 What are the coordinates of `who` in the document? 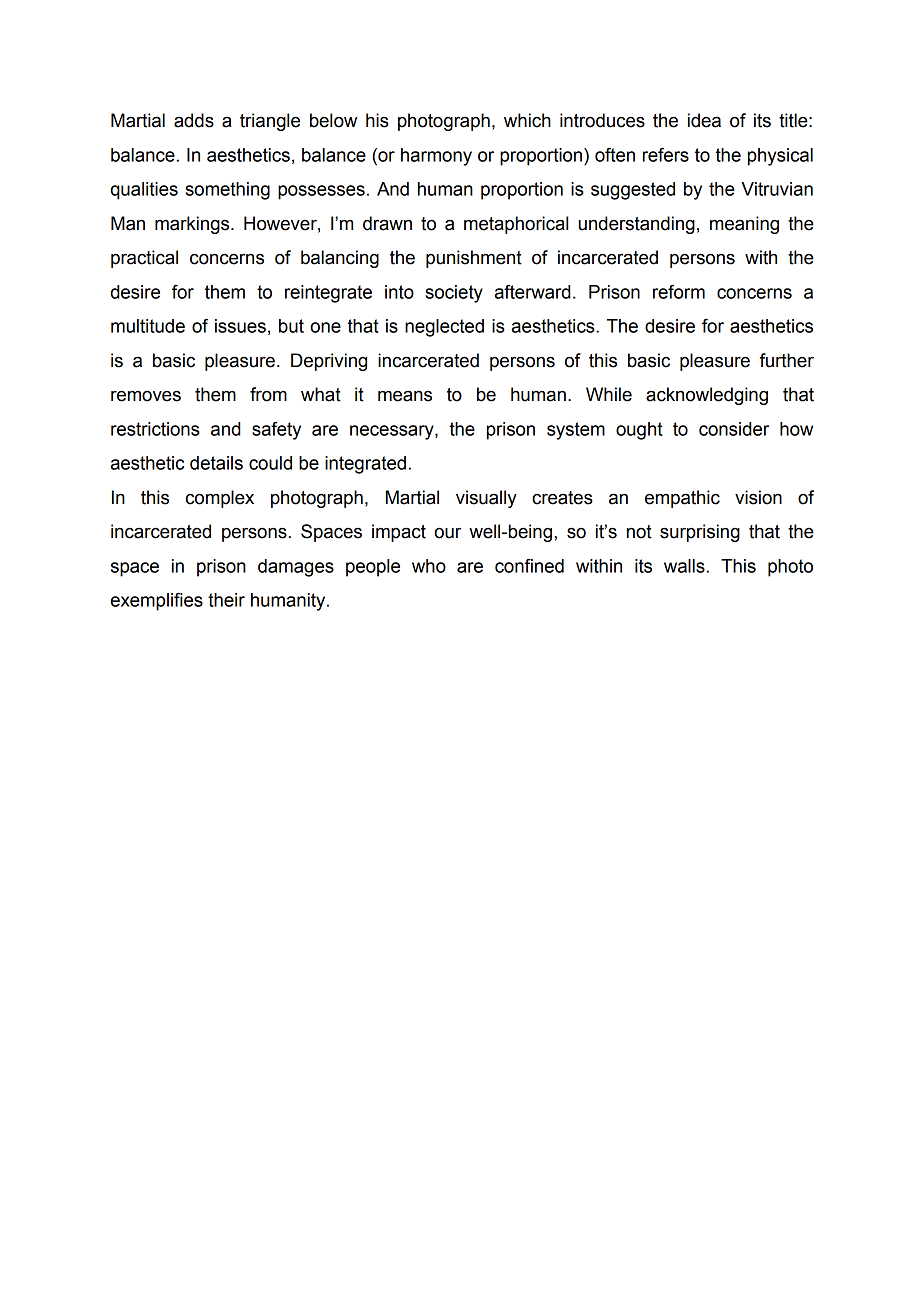 It's located at (429, 566).
